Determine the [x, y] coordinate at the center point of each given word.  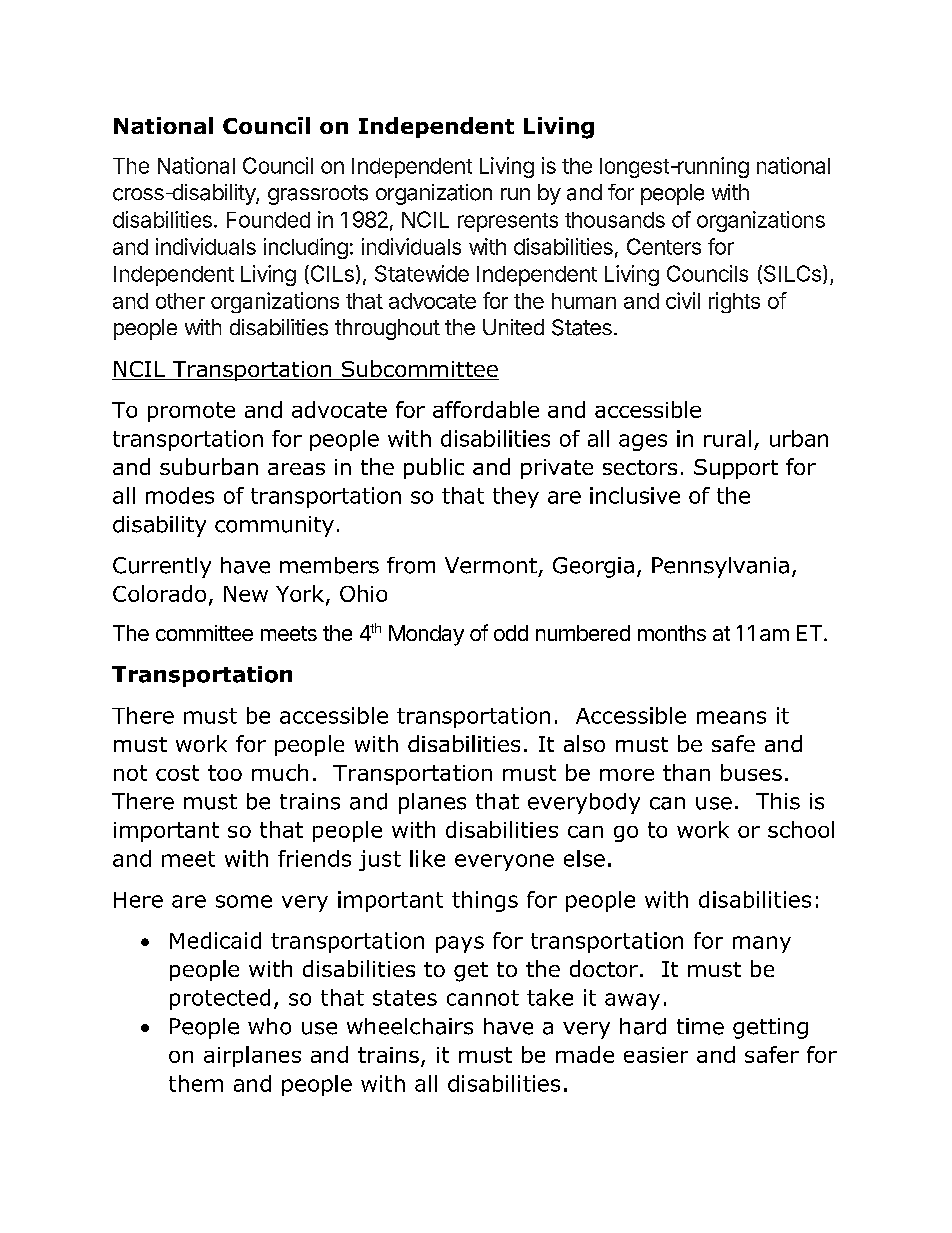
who [269, 1026]
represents [508, 222]
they [516, 497]
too [225, 773]
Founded [268, 220]
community [274, 526]
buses [751, 772]
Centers [664, 246]
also [584, 743]
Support [736, 469]
